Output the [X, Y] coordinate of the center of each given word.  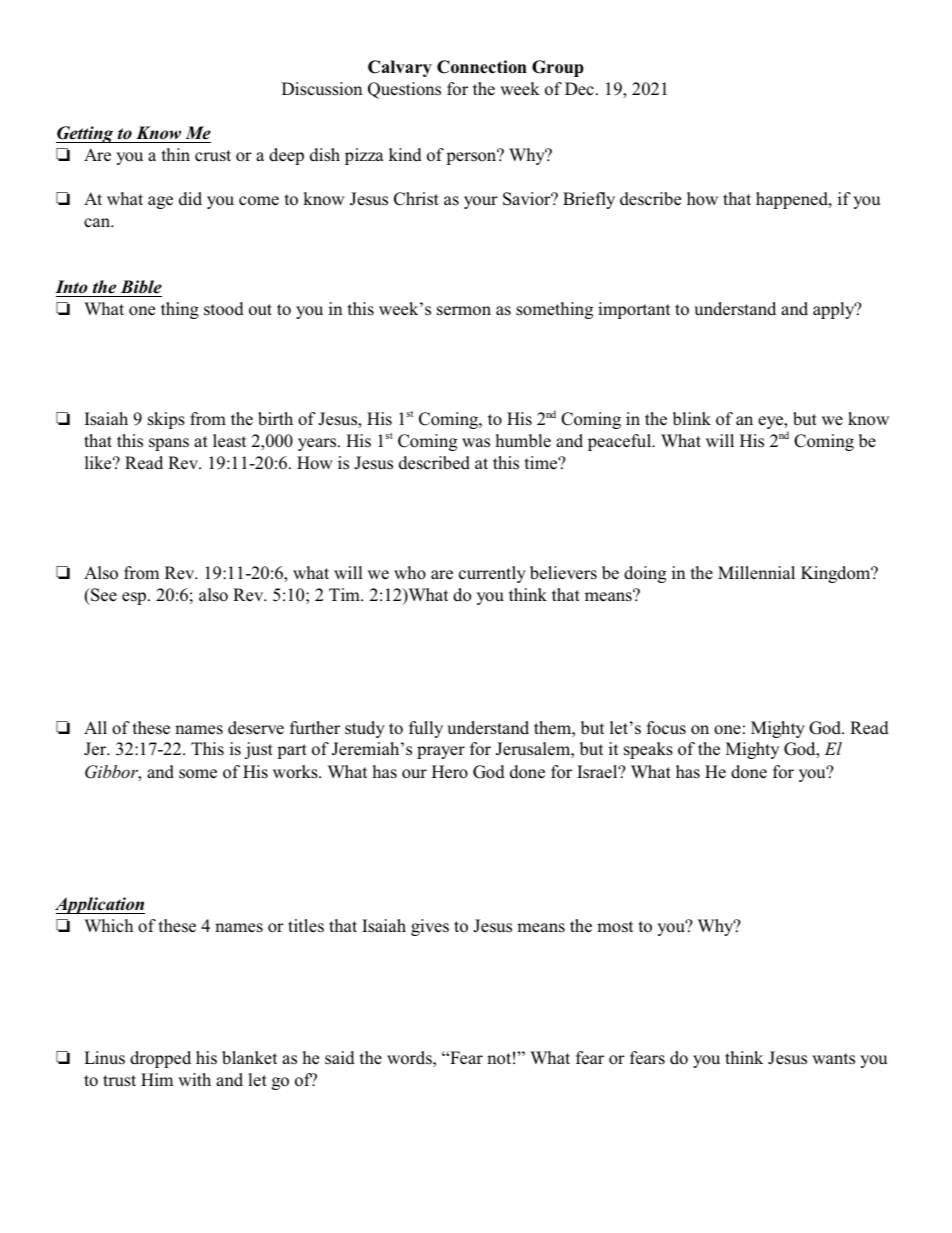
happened [793, 200]
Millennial [756, 572]
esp [135, 598]
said [340, 1058]
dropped [160, 1059]
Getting [86, 134]
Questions [404, 90]
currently [492, 574]
